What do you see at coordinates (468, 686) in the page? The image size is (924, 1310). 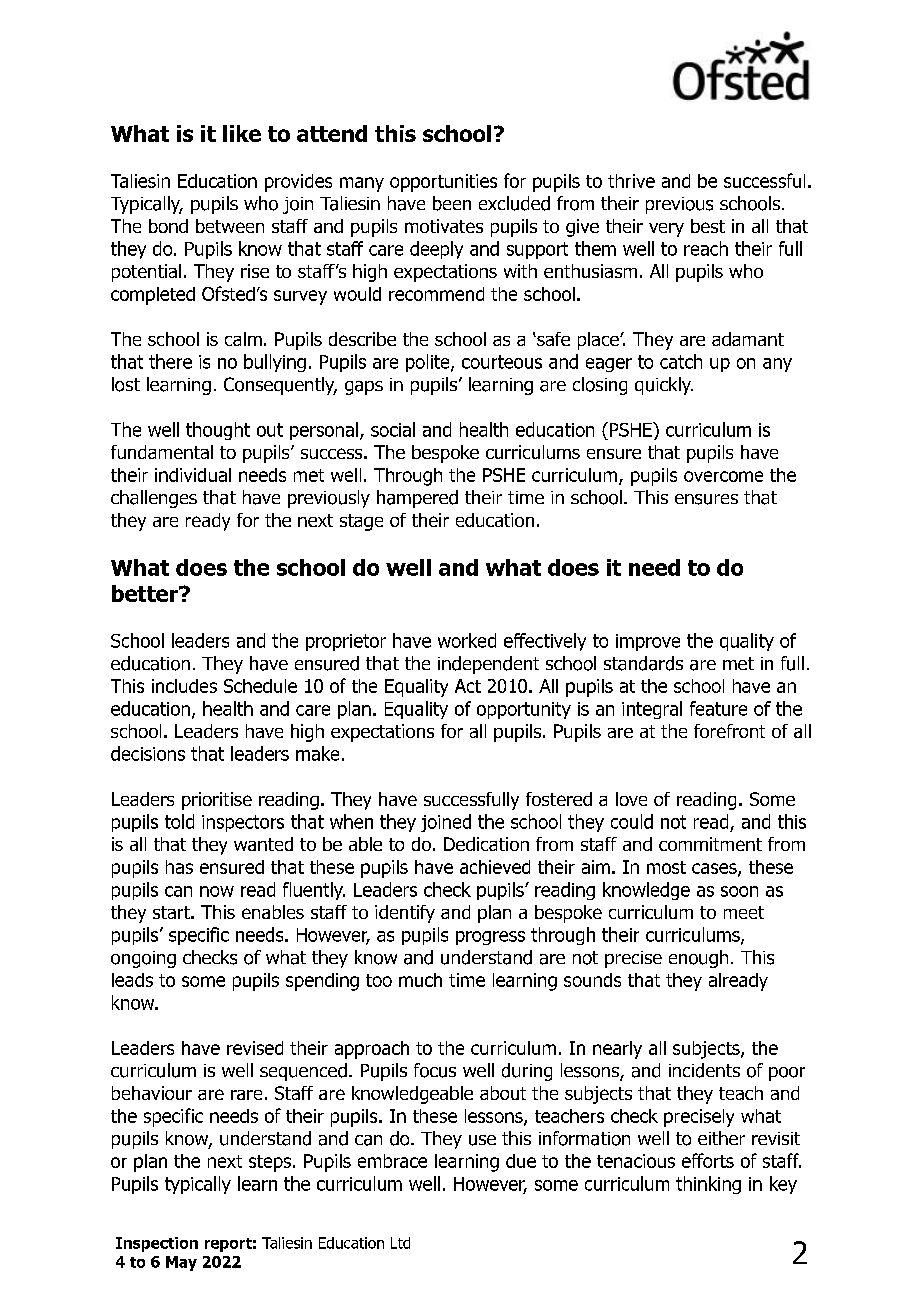 I see `Act` at bounding box center [468, 686].
